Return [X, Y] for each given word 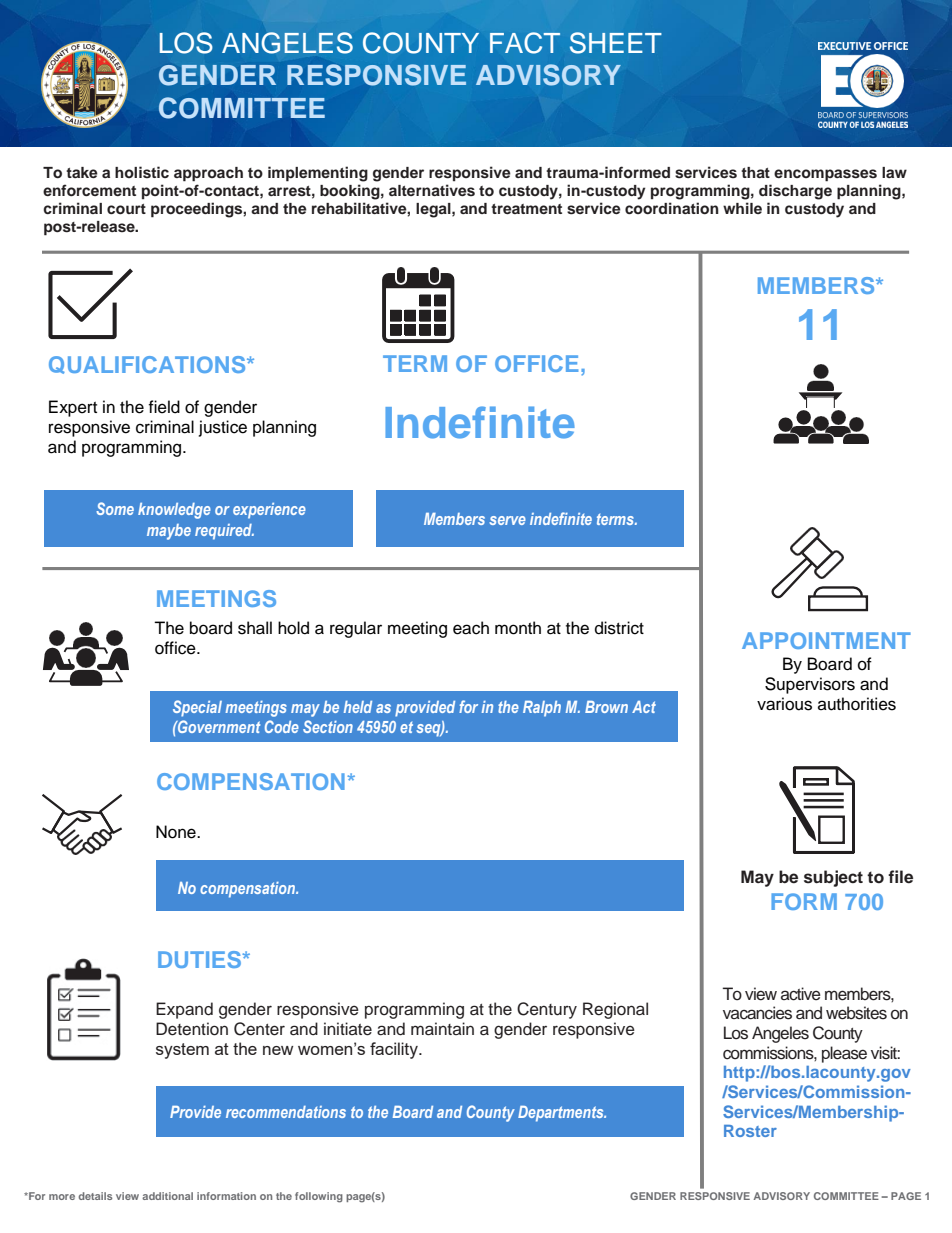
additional [167, 1196]
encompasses [825, 175]
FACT [525, 43]
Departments [562, 1114]
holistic [142, 172]
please [844, 1054]
